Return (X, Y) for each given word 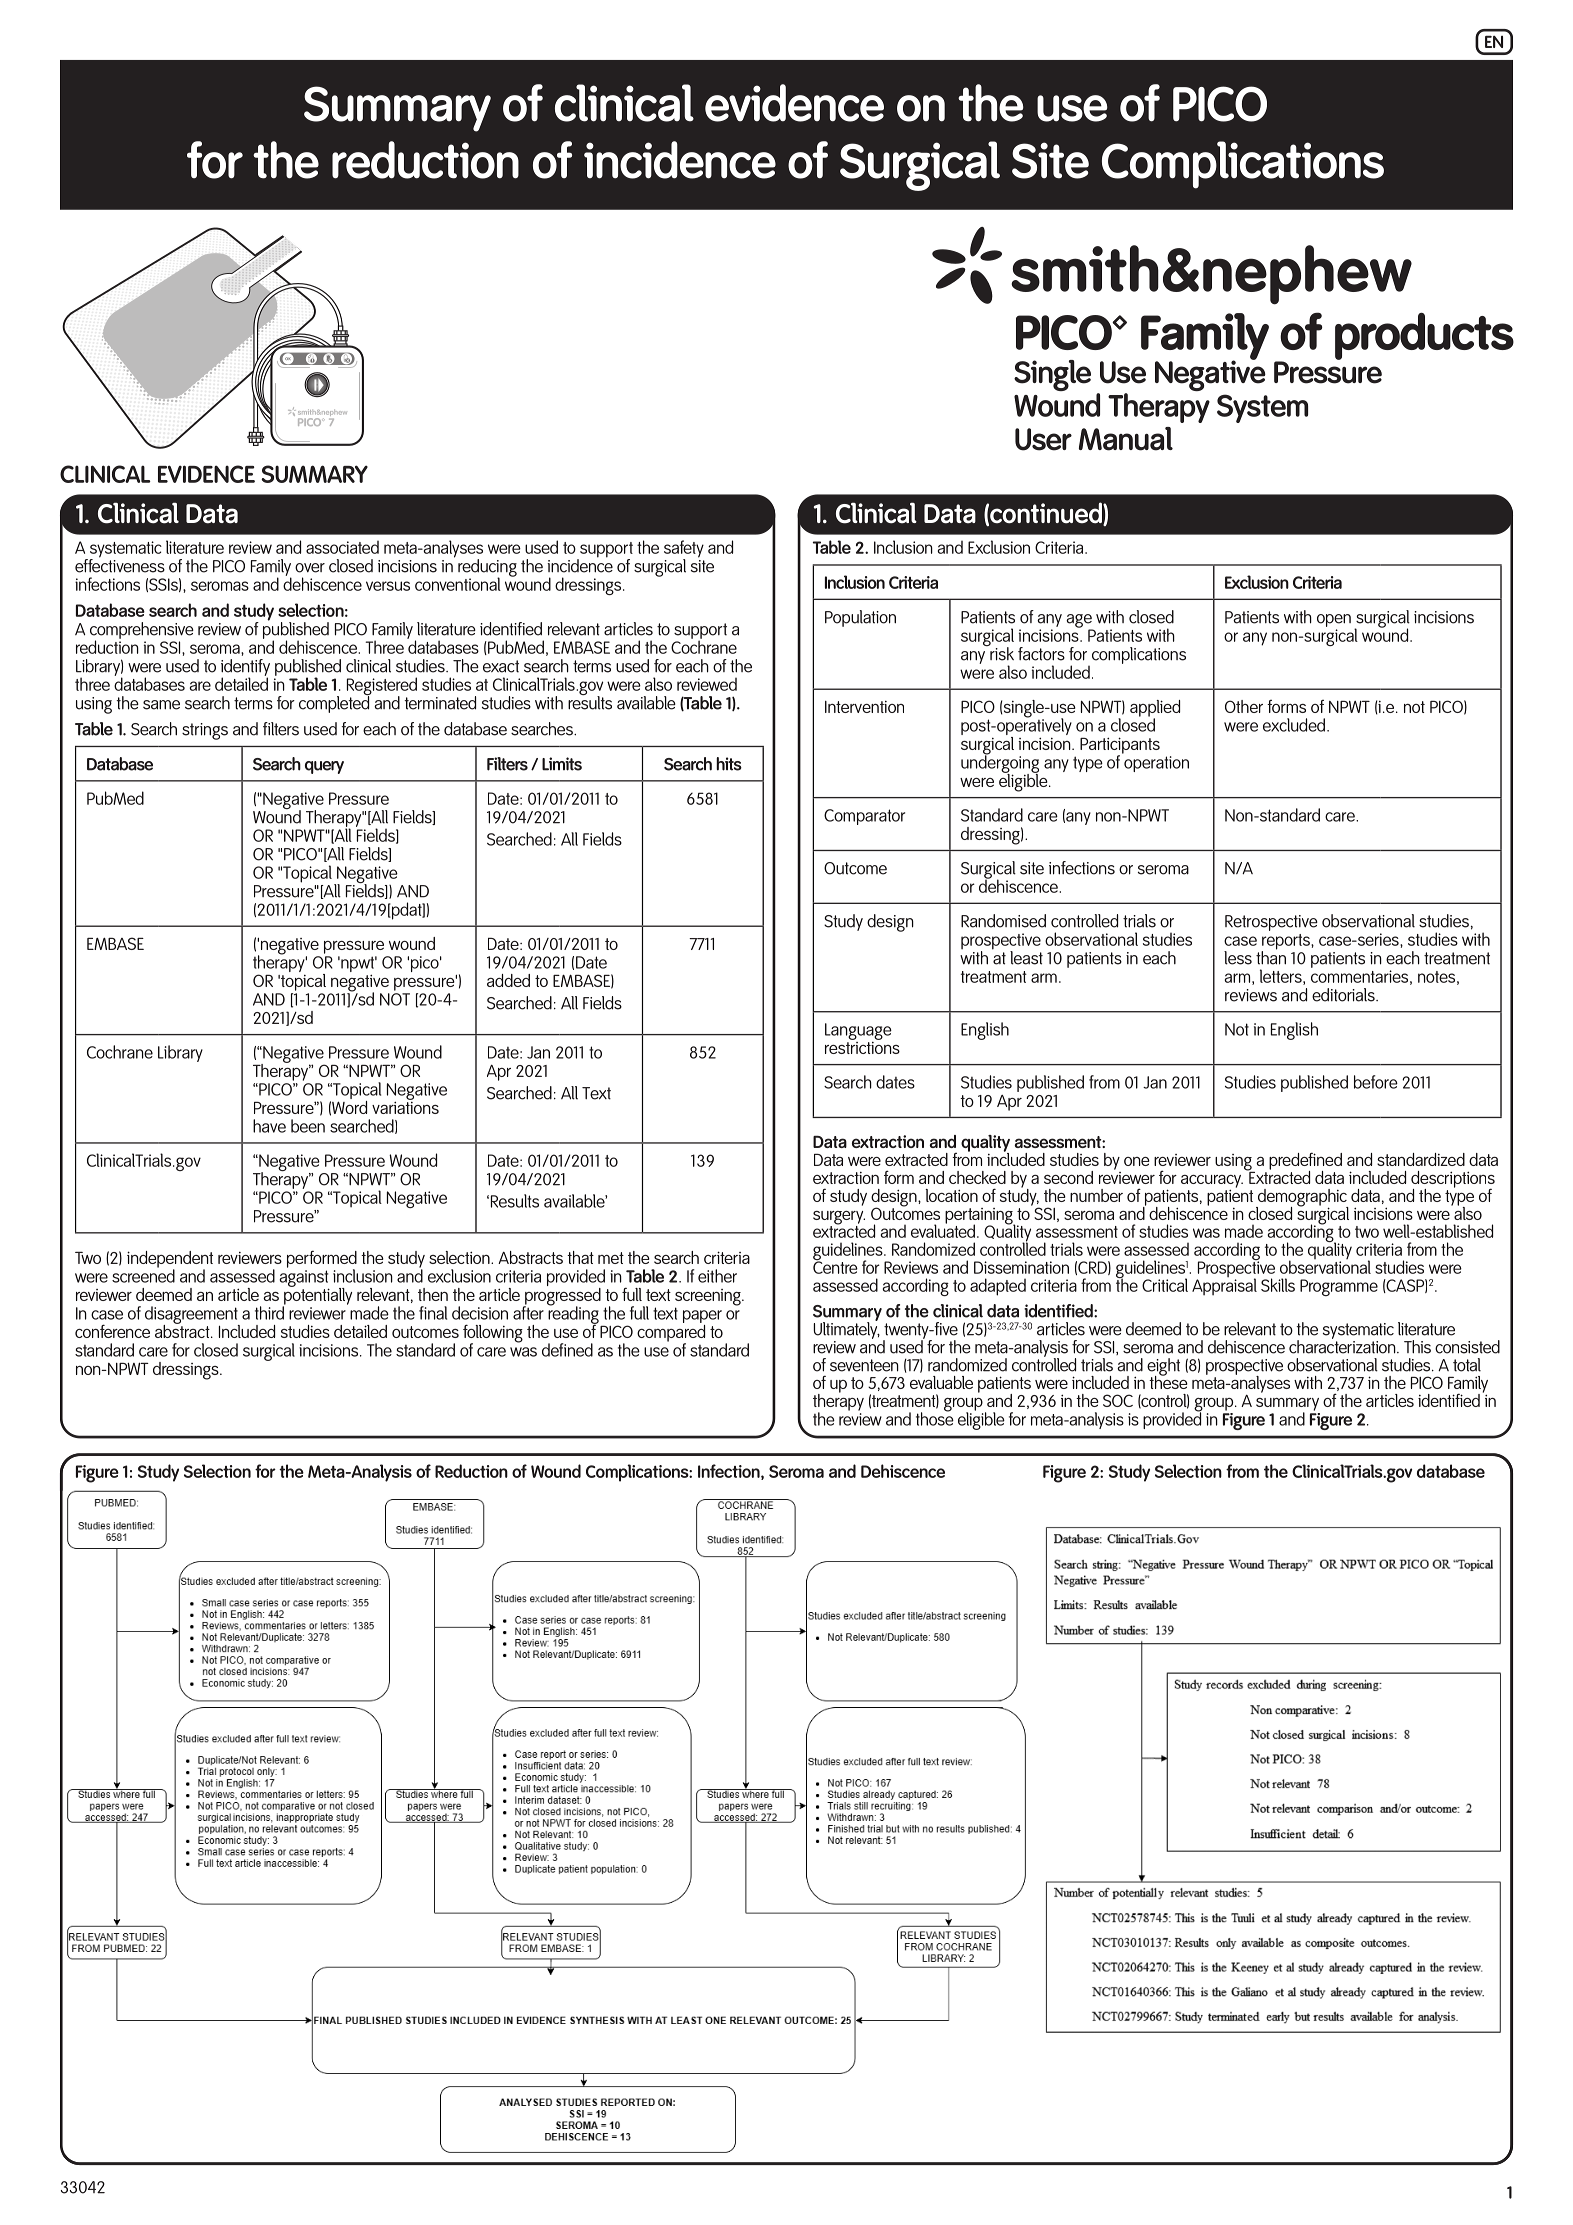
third (270, 1312)
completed (335, 703)
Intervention (864, 707)
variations (405, 1106)
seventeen (864, 1365)
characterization (1343, 1345)
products (1424, 336)
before (1376, 1082)
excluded (1295, 725)
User (1043, 439)
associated (342, 547)
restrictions (862, 1046)
